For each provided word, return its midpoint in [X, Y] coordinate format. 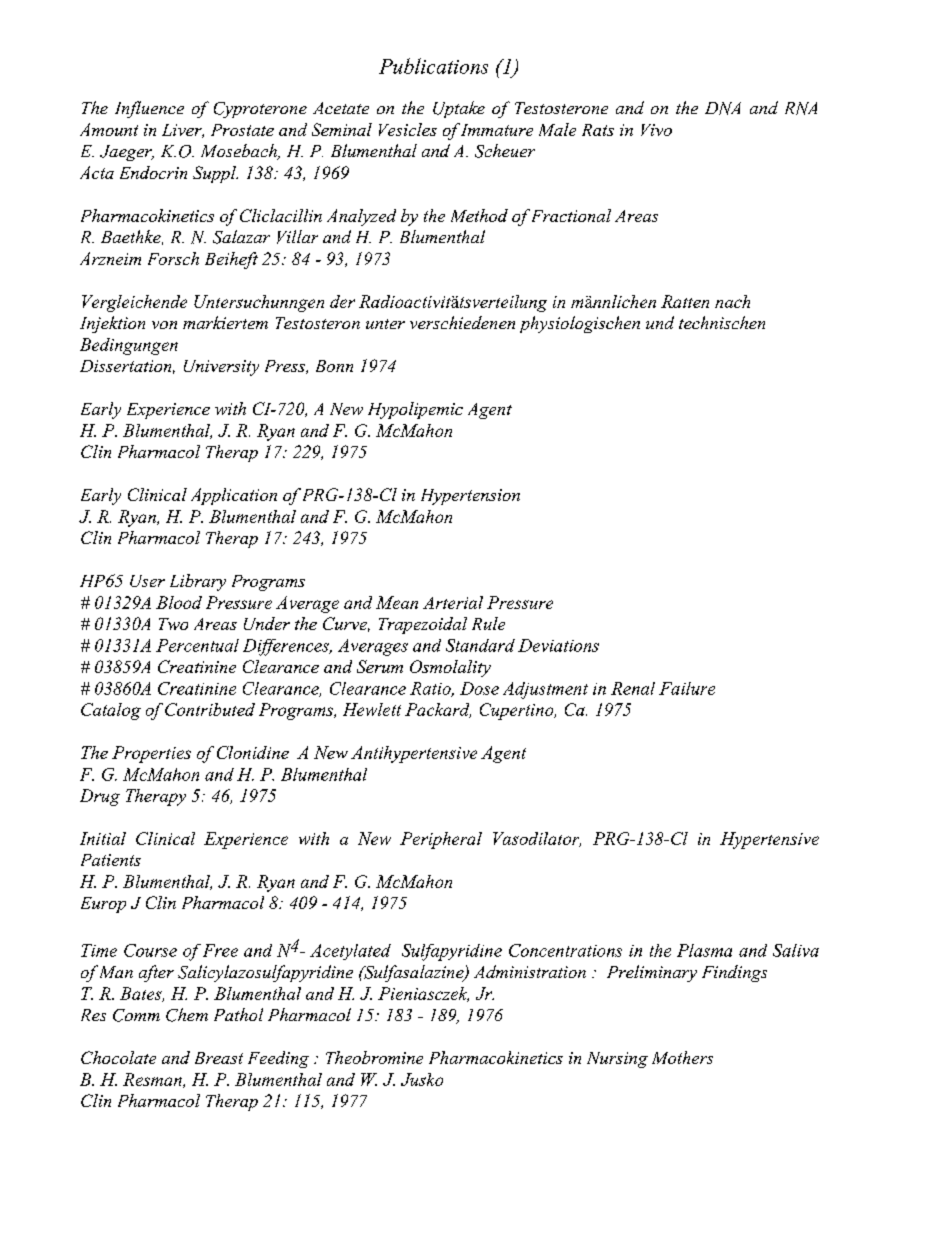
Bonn [334, 366]
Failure [687, 688]
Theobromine [374, 1057]
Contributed [210, 709]
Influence [149, 109]
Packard [438, 710]
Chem [187, 1015]
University [221, 368]
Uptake [459, 109]
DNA [723, 108]
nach [732, 301]
